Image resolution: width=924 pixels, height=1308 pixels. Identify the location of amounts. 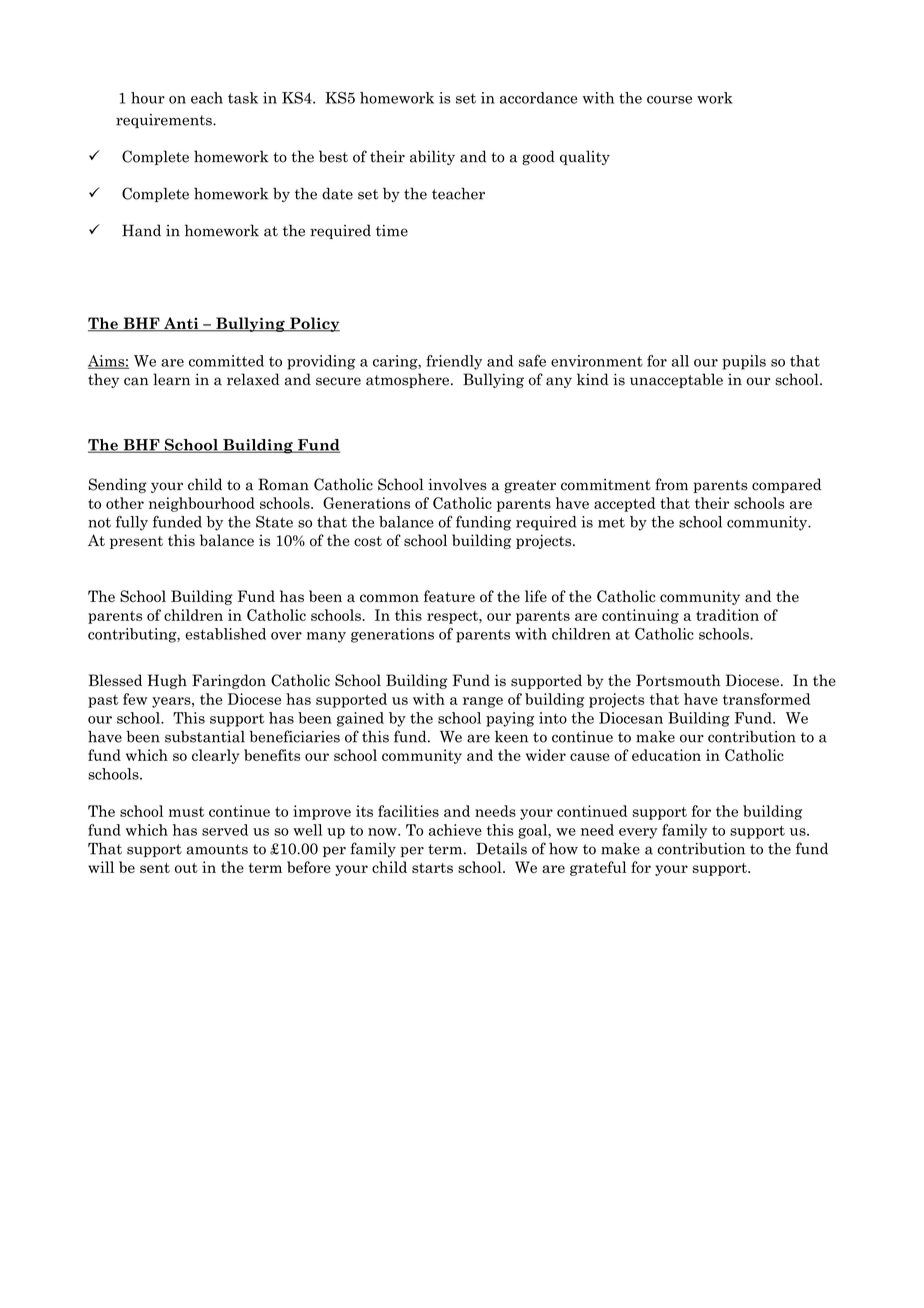
(217, 849).
